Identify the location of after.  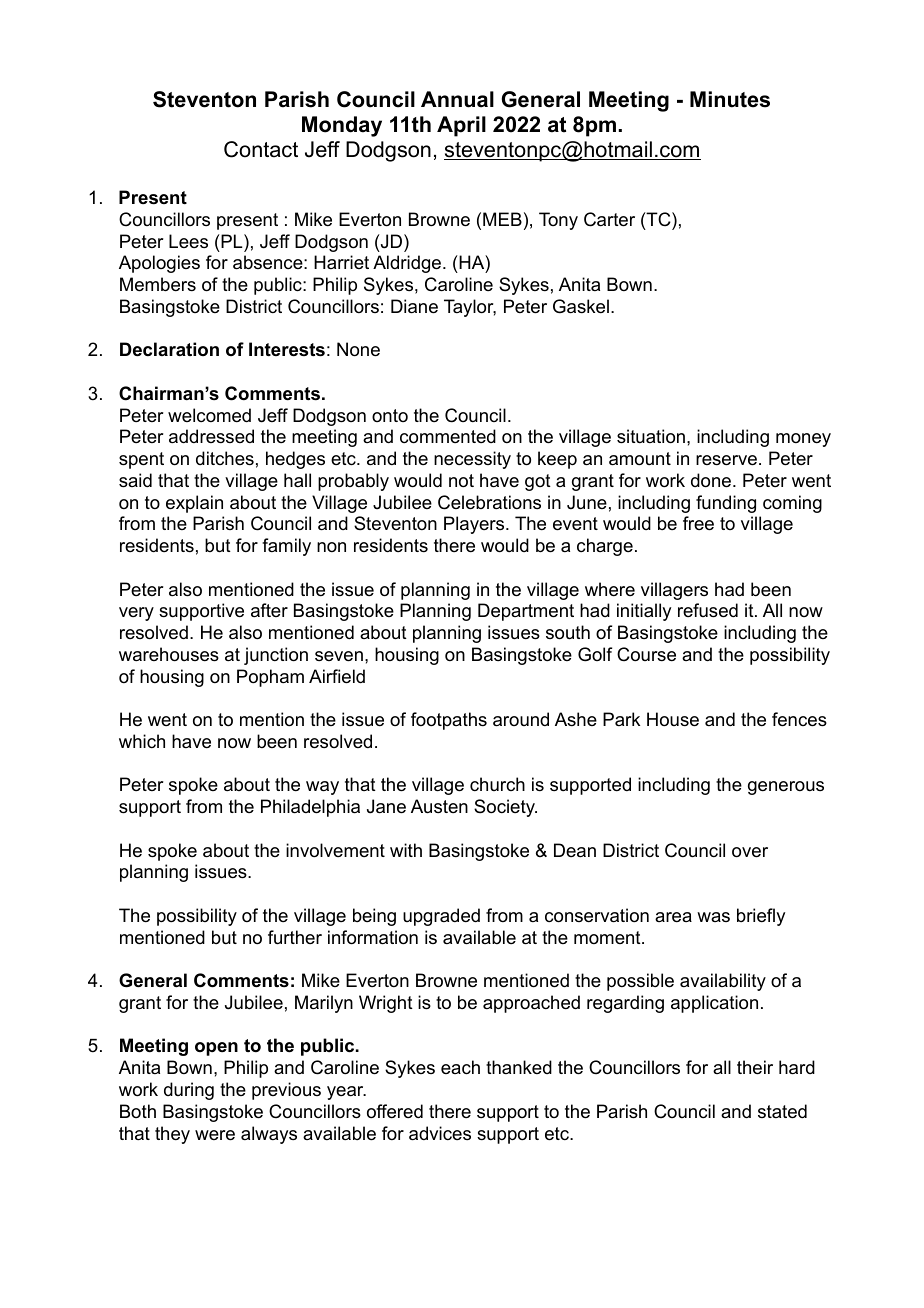
(269, 610).
